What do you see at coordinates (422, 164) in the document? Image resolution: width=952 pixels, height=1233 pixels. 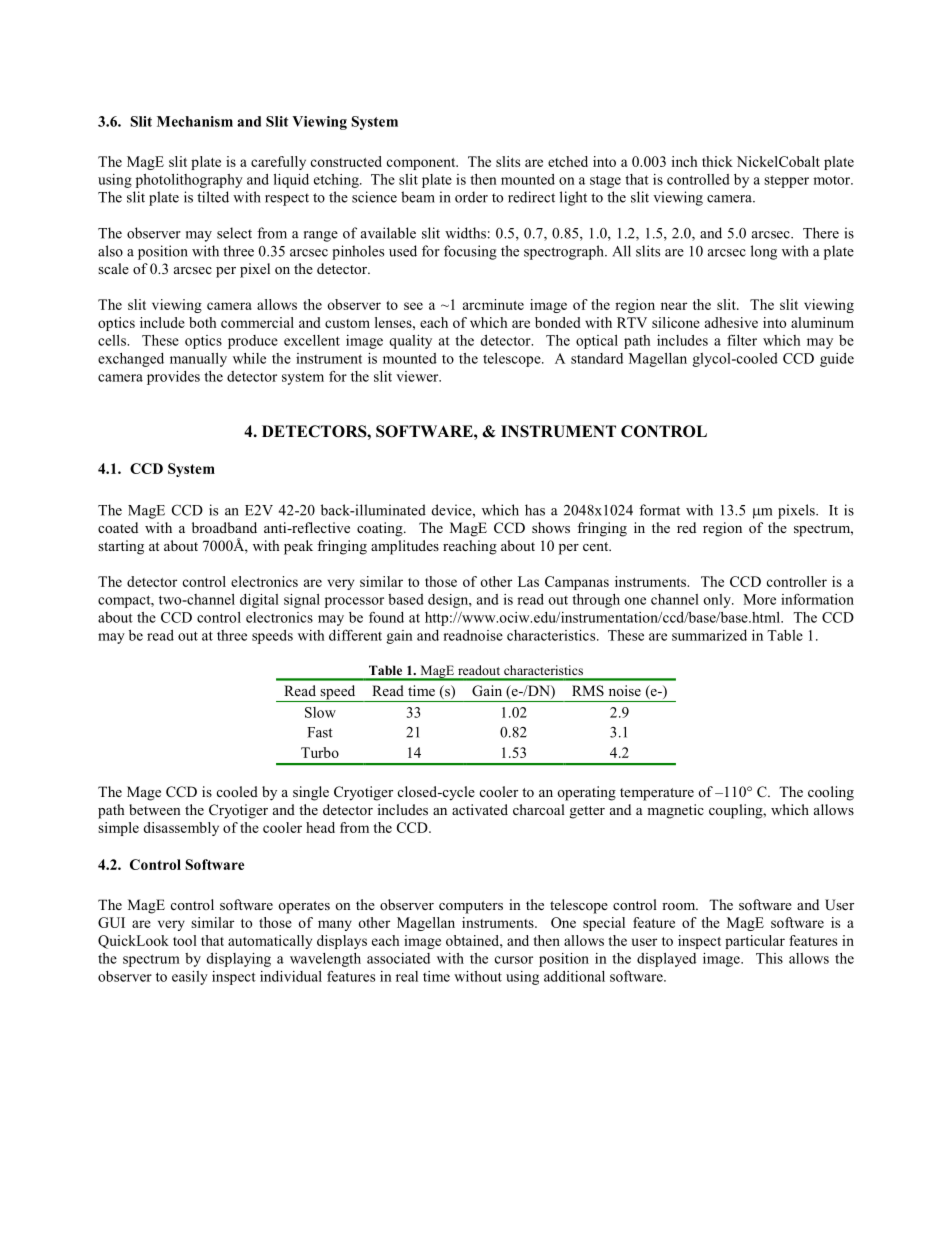 I see `component` at bounding box center [422, 164].
